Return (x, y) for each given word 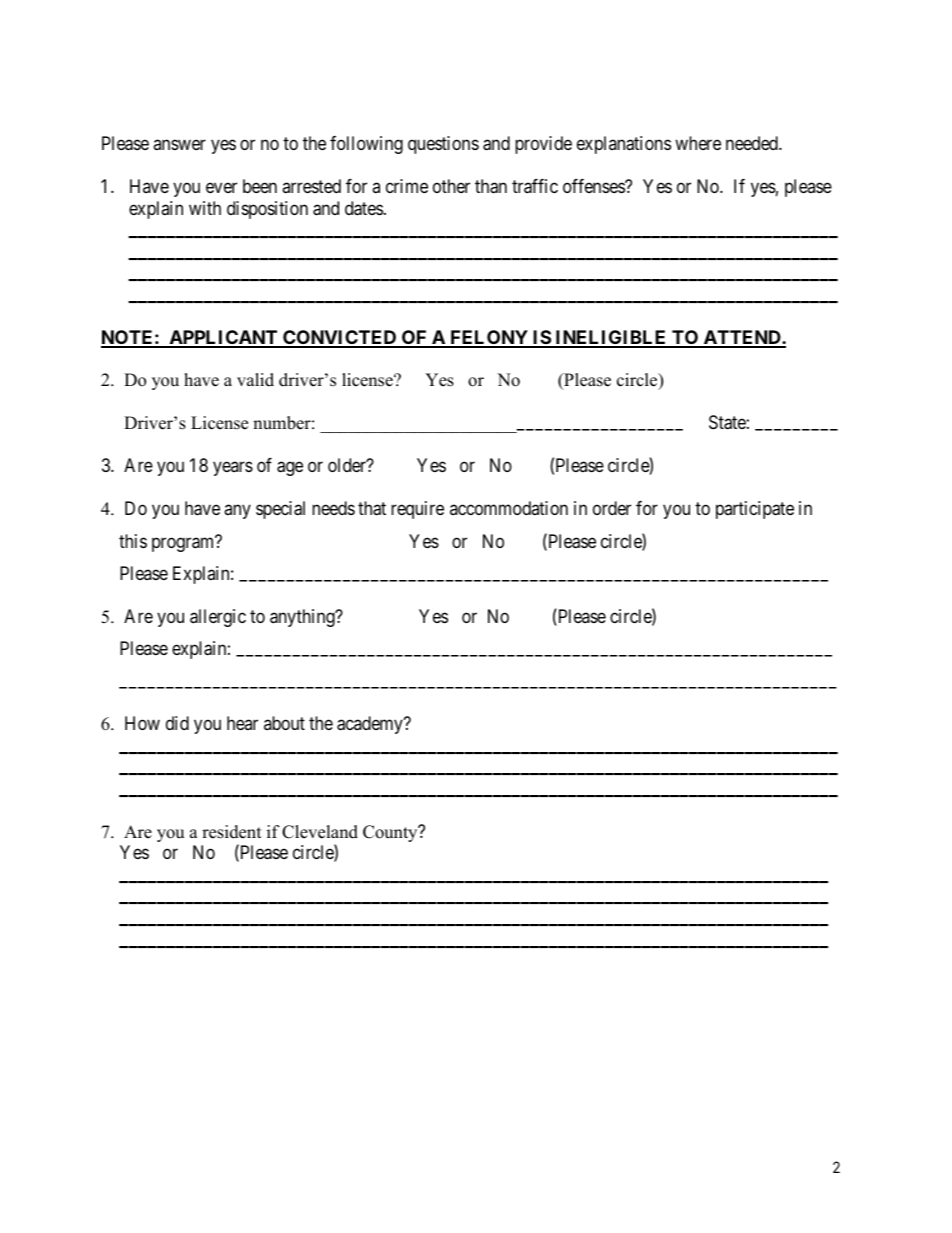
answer (179, 145)
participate (755, 510)
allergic (218, 618)
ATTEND (742, 338)
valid (255, 380)
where (698, 143)
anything (303, 618)
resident (232, 832)
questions (443, 145)
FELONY (489, 338)
